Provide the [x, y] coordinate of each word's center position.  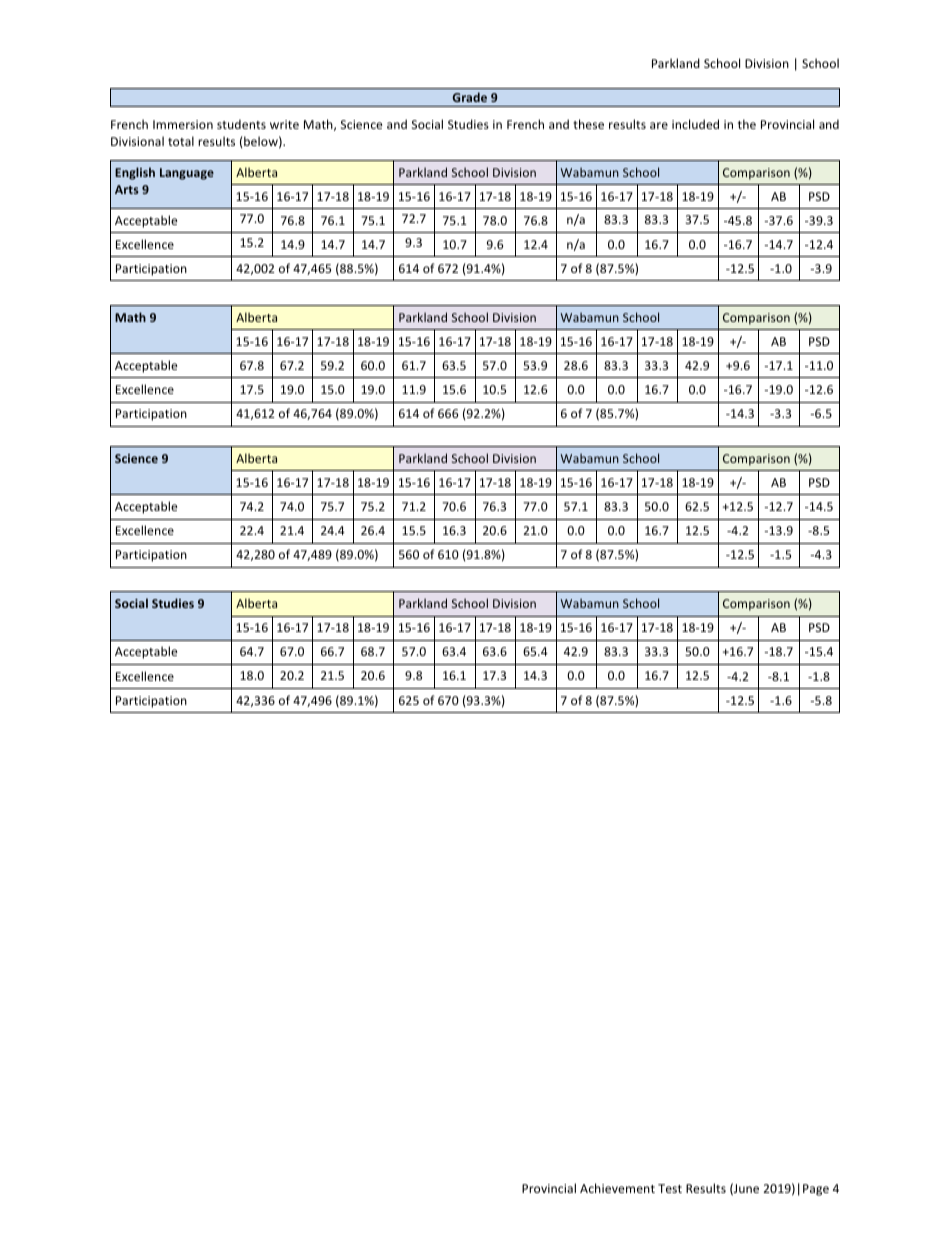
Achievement [617, 1188]
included [695, 124]
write [284, 124]
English [135, 173]
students [241, 124]
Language [187, 174]
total [181, 141]
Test [670, 1188]
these [588, 124]
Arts [127, 189]
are [659, 125]
